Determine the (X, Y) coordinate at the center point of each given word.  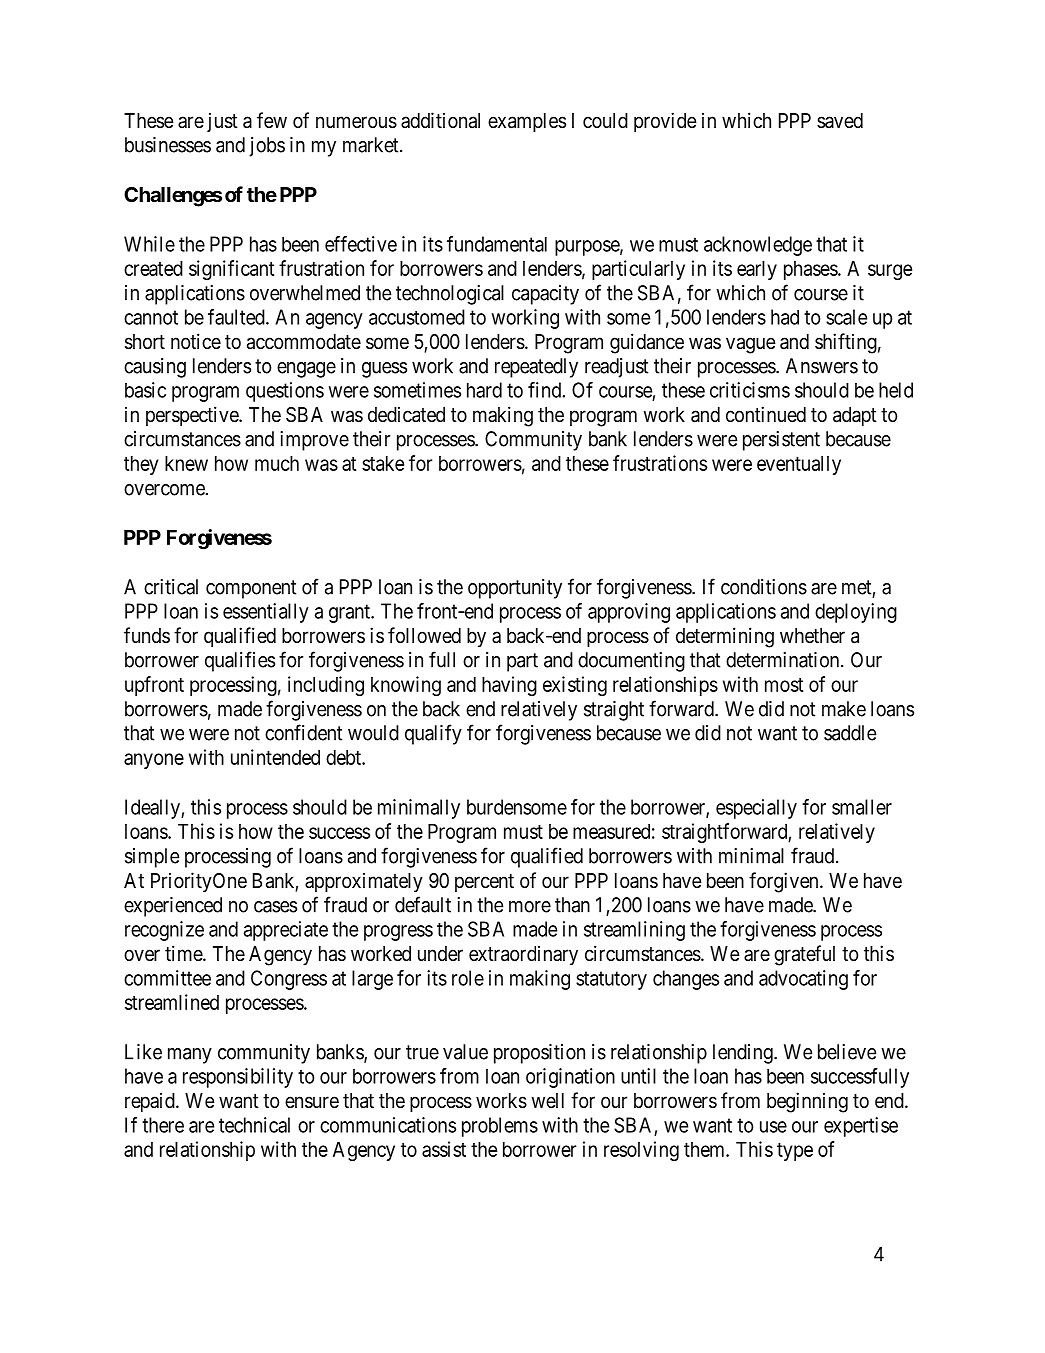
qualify (433, 734)
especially (756, 809)
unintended (275, 757)
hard (484, 390)
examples (527, 122)
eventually (799, 465)
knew (186, 463)
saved (840, 121)
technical (254, 1125)
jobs (267, 147)
